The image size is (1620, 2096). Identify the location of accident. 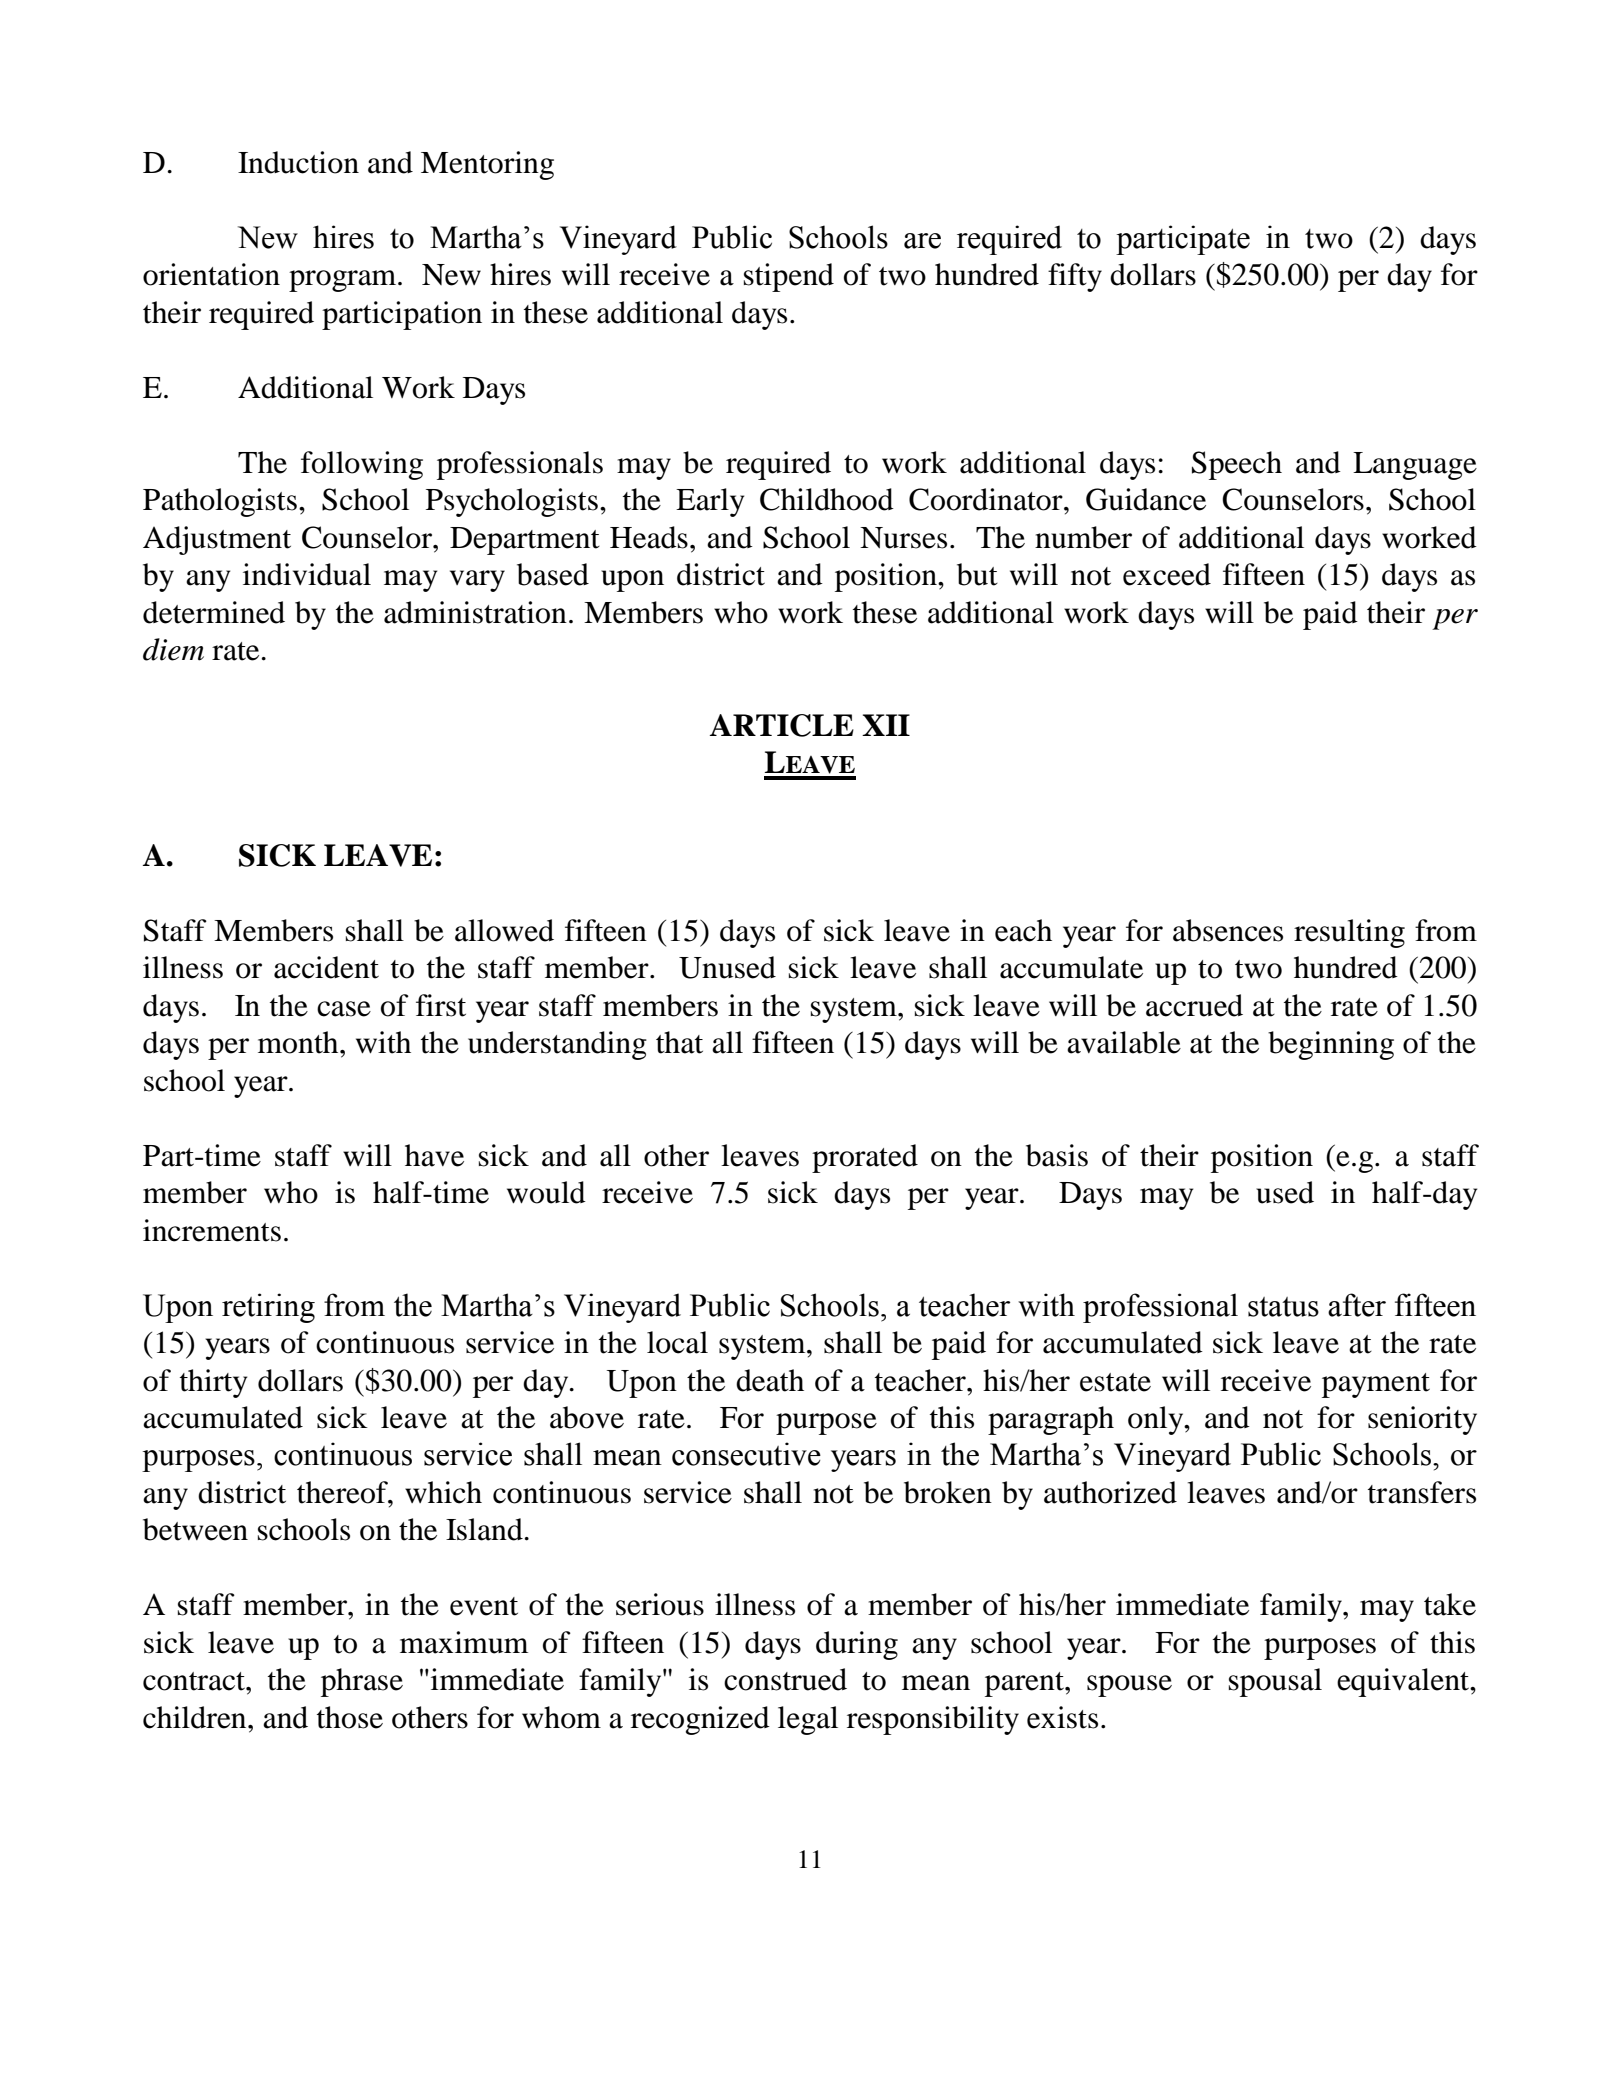
(326, 967).
